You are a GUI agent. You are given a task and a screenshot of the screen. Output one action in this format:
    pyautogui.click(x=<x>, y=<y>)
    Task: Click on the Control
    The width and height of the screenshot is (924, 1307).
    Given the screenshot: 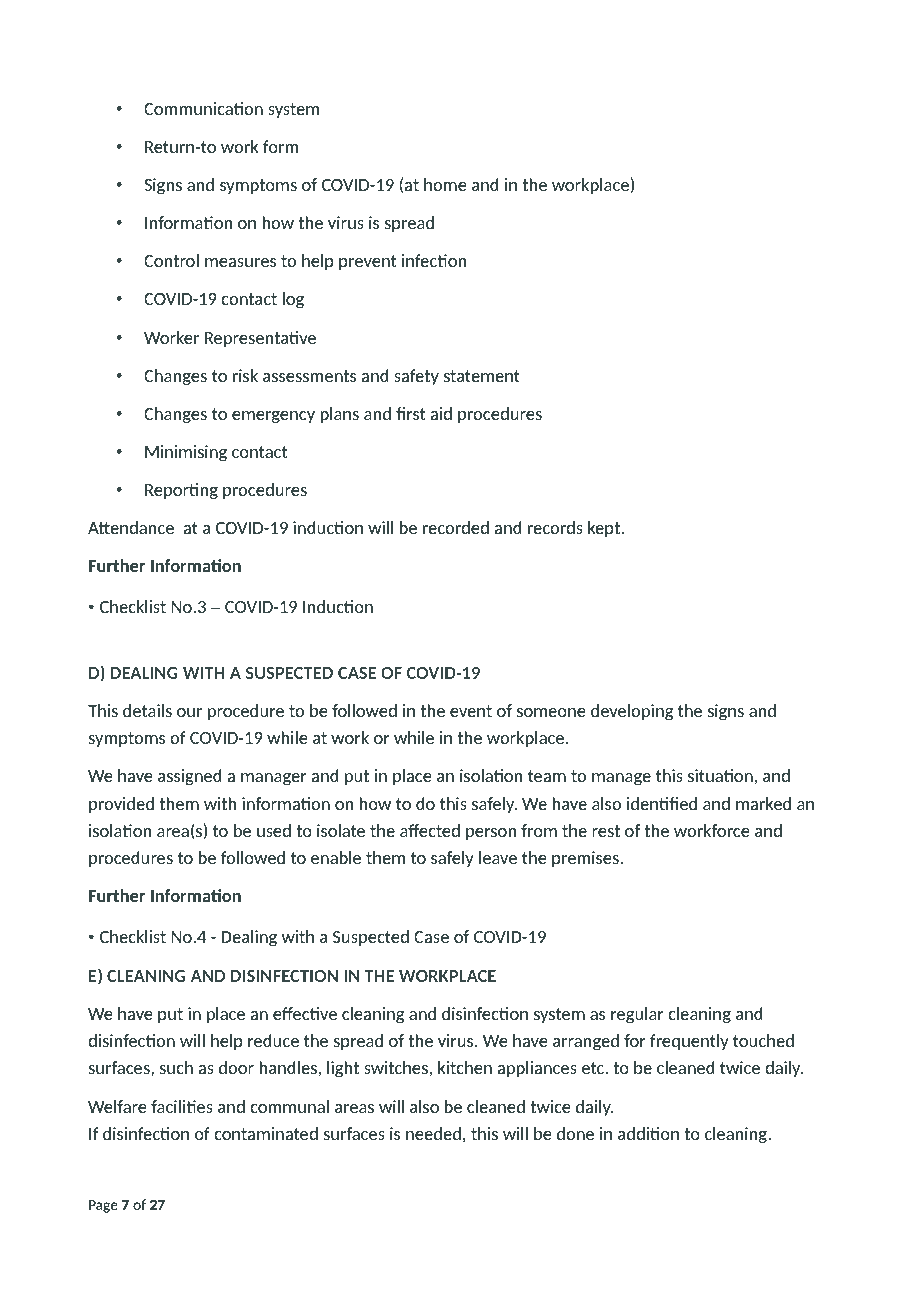 What is the action you would take?
    pyautogui.click(x=171, y=260)
